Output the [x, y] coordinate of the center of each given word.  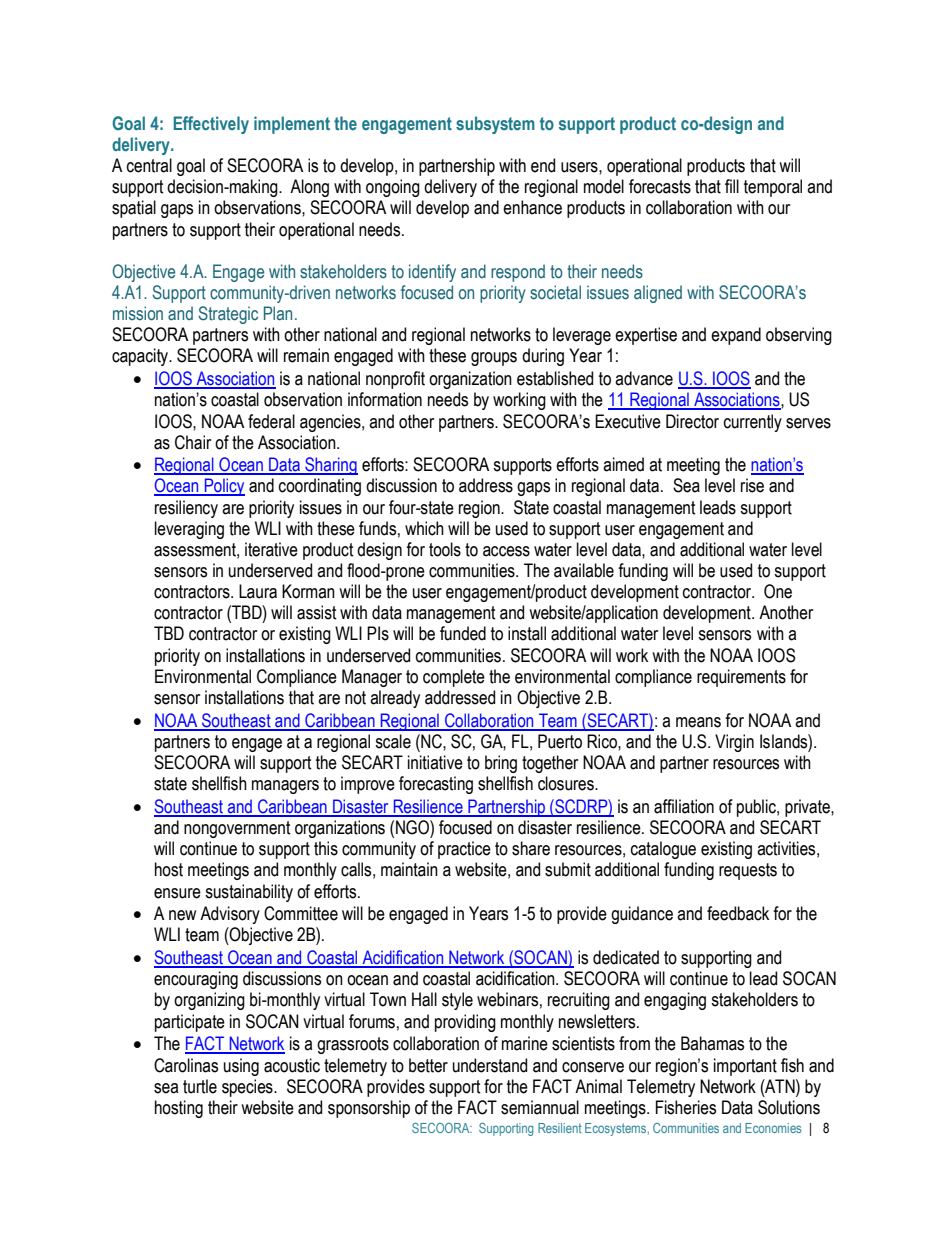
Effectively [211, 125]
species [248, 1088]
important [745, 1067]
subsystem [495, 125]
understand [490, 1065]
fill [732, 186]
